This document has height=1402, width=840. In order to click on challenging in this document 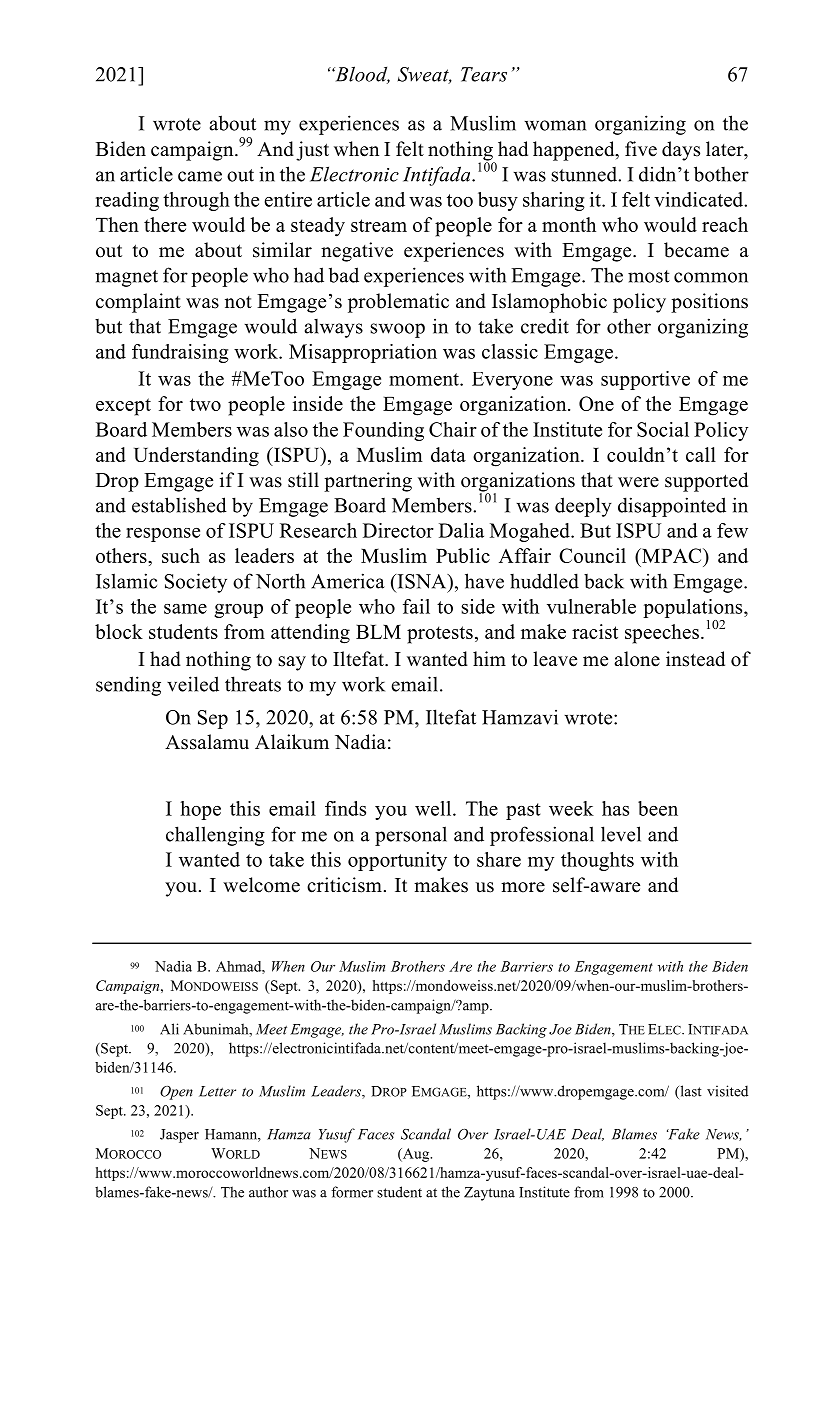, I will do `click(215, 836)`.
